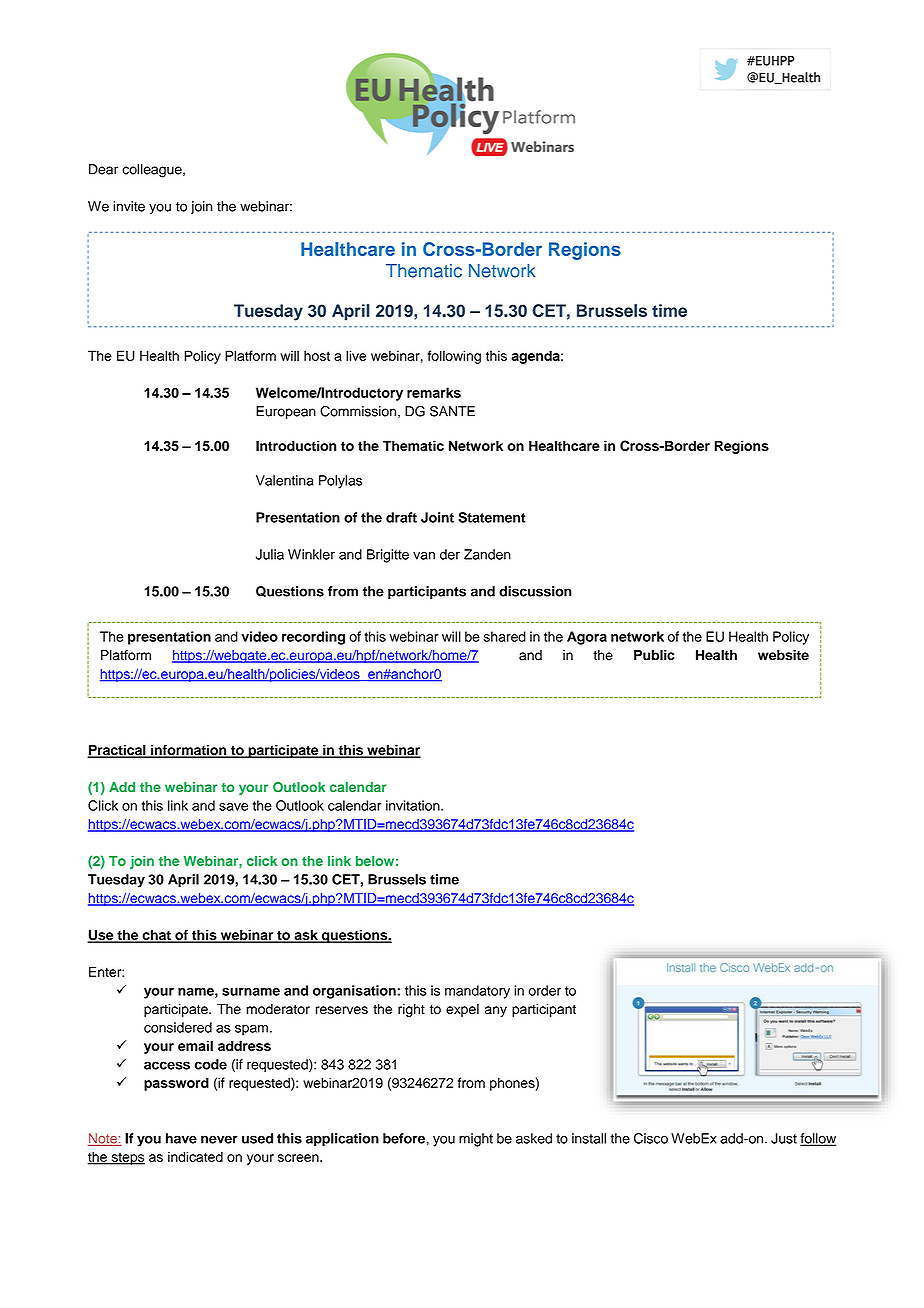 This image has width=924, height=1308. I want to click on have, so click(181, 1138).
